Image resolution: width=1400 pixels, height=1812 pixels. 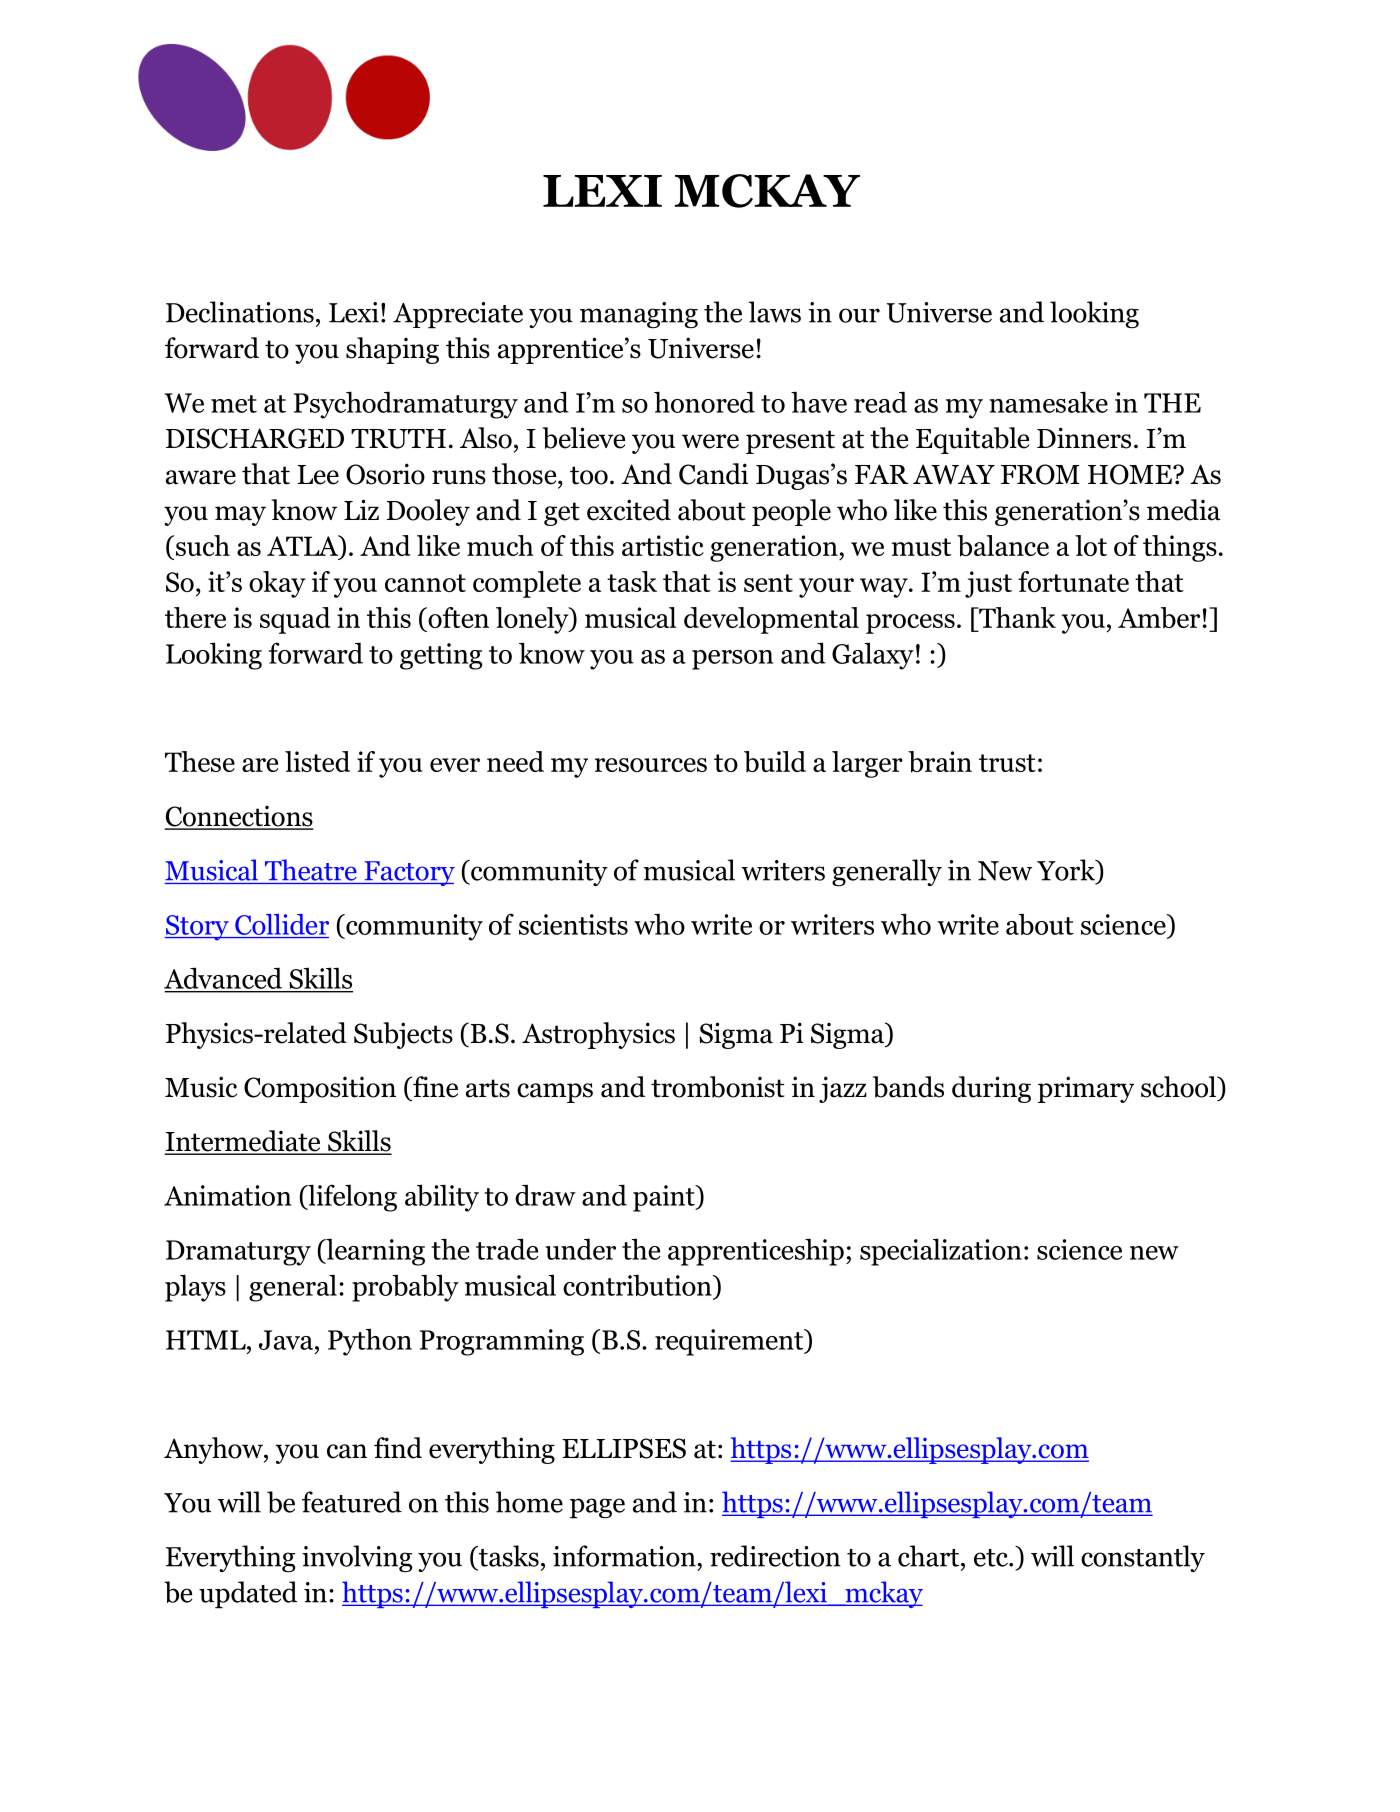 What do you see at coordinates (573, 924) in the screenshot?
I see `scientists` at bounding box center [573, 924].
